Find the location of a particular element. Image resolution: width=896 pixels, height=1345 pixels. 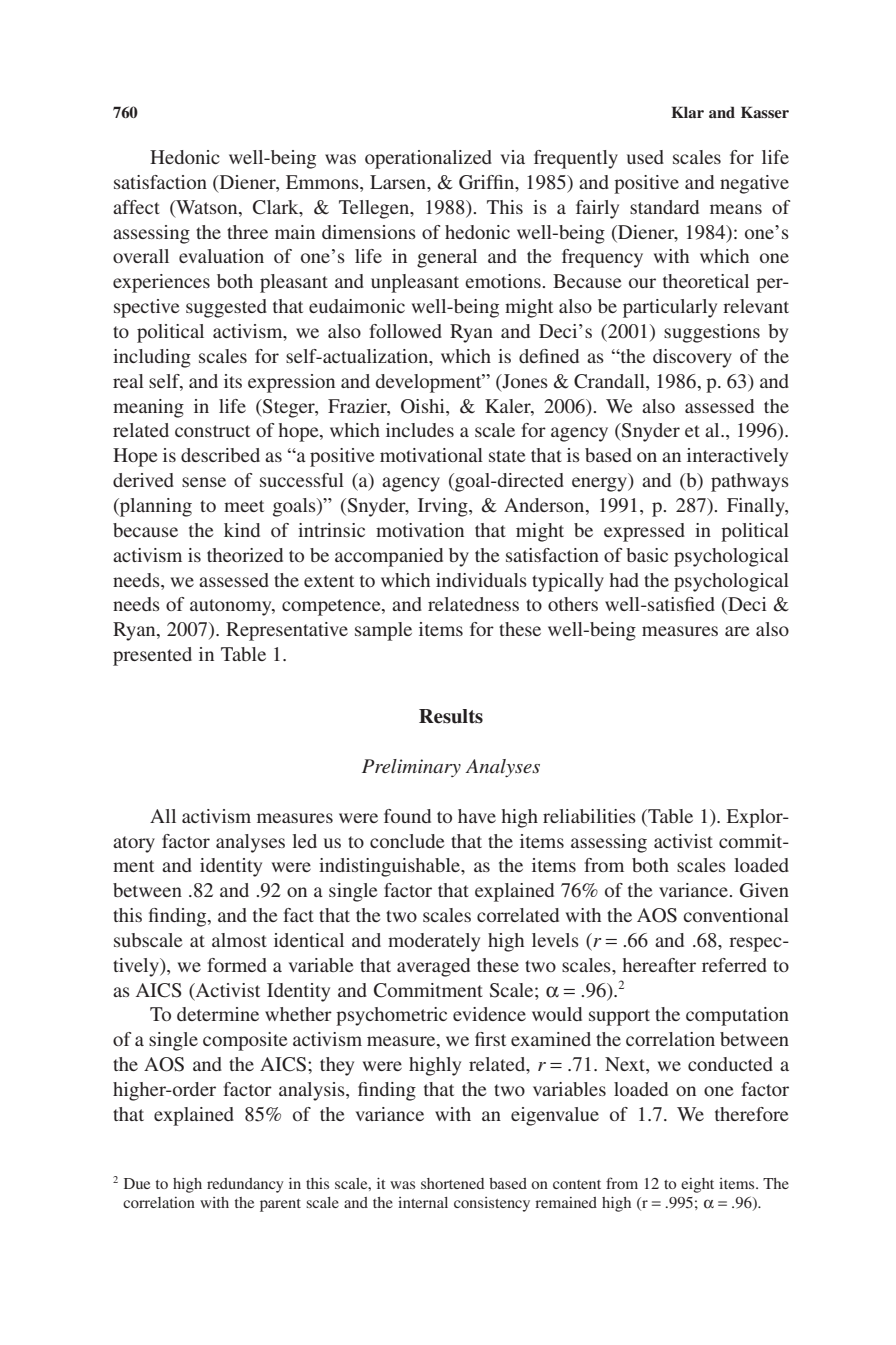

almost is located at coordinates (239, 940).
